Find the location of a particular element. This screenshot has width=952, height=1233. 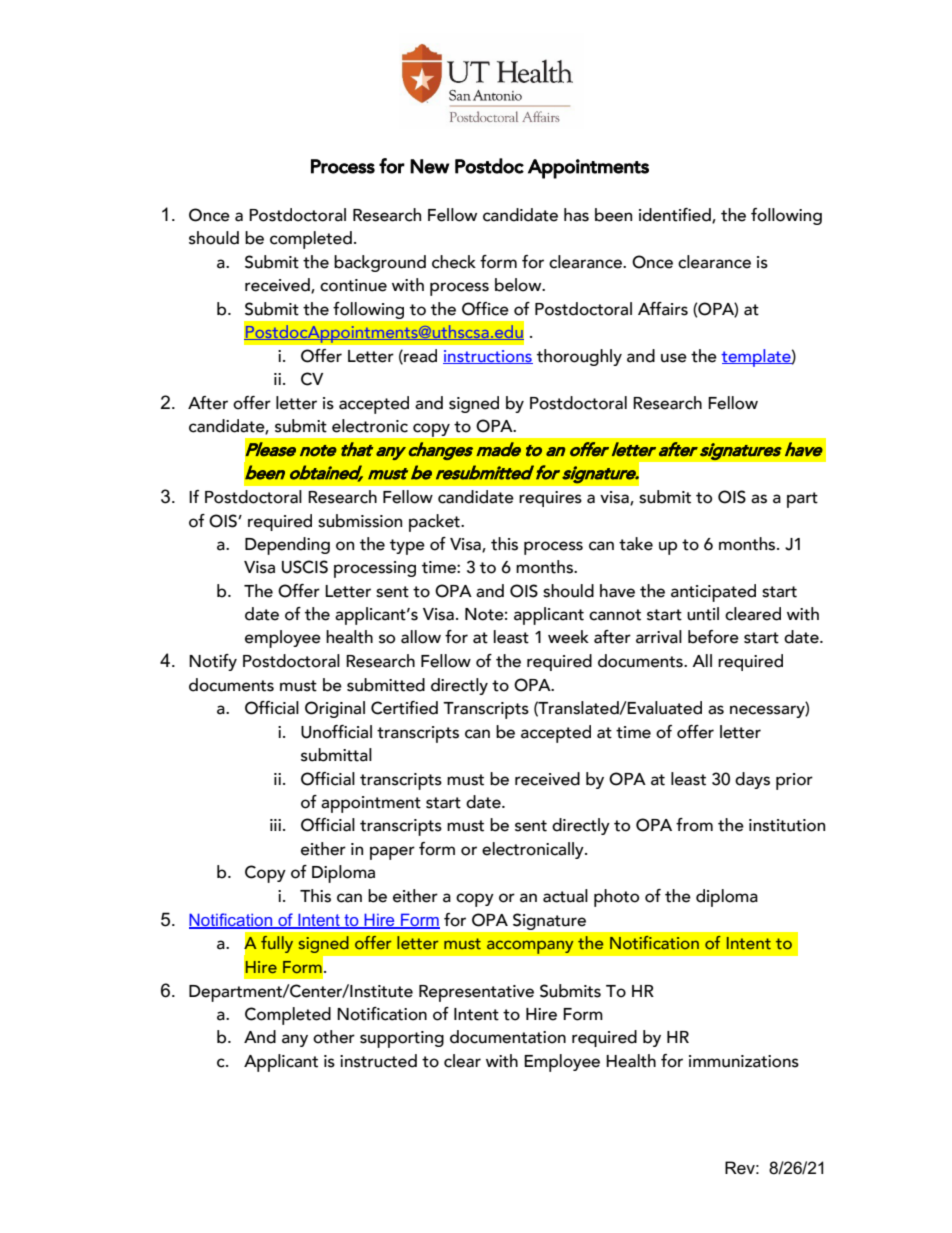

has is located at coordinates (576, 215).
